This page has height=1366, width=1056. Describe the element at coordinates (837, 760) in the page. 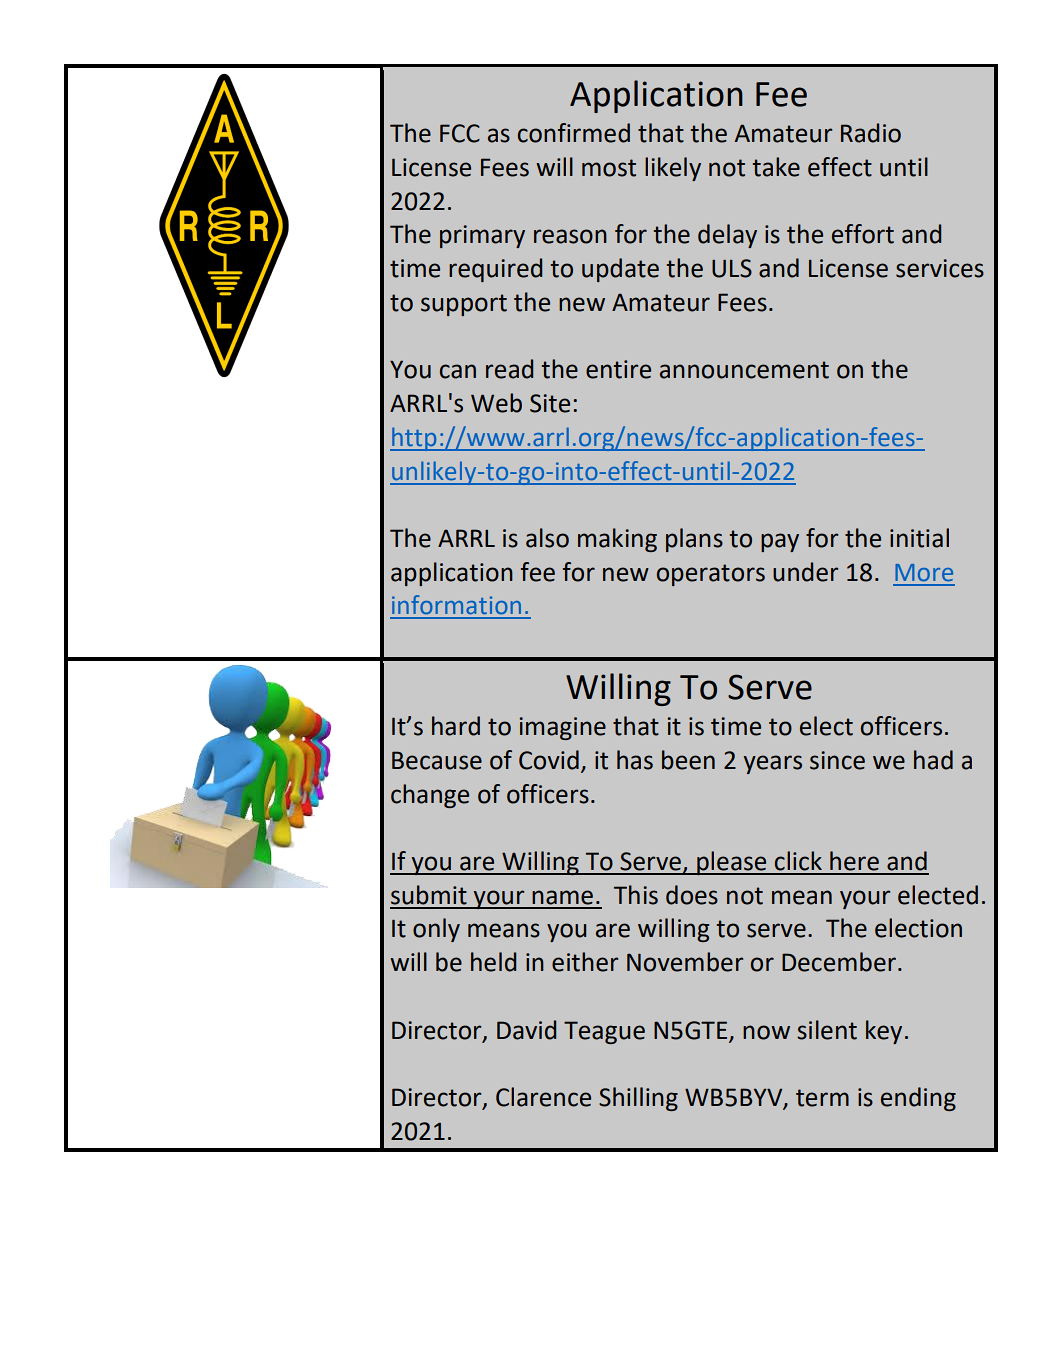

I see `since` at that location.
